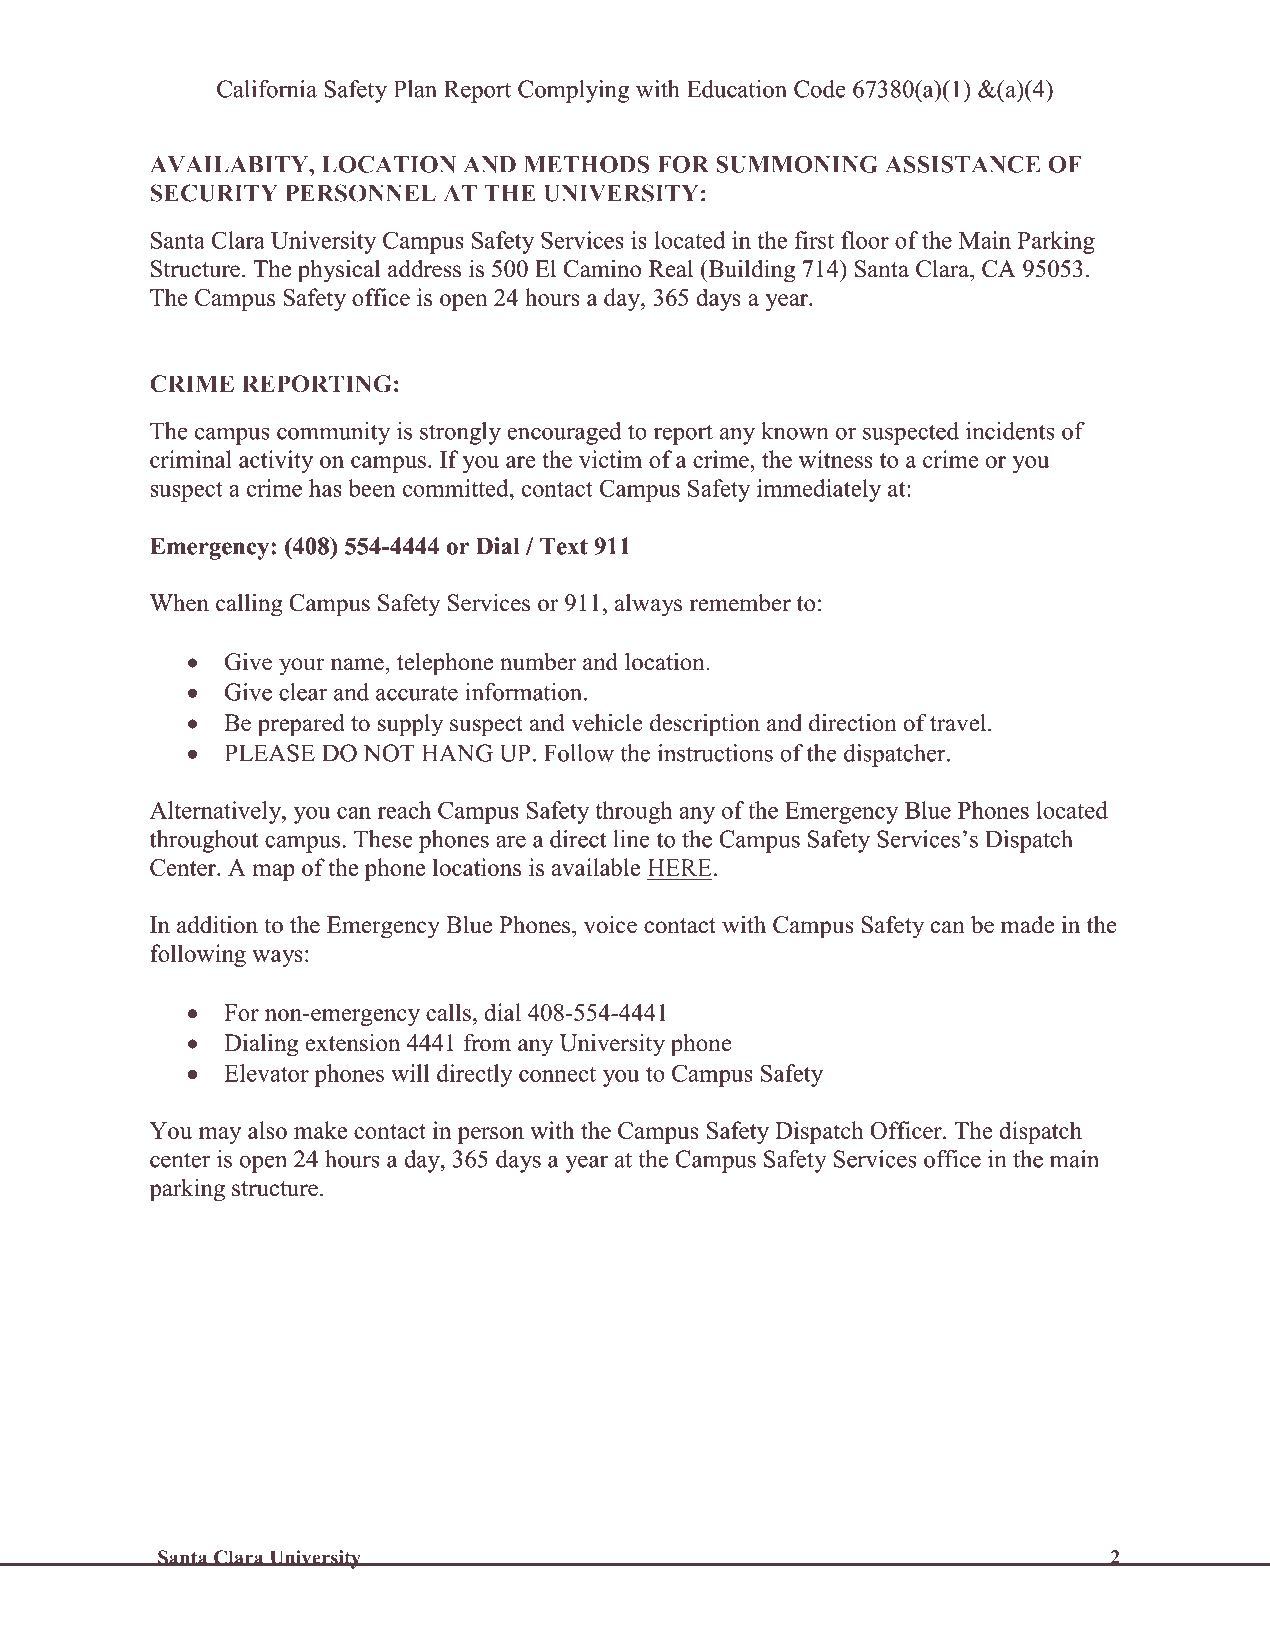  I want to click on connect, so click(557, 1074).
